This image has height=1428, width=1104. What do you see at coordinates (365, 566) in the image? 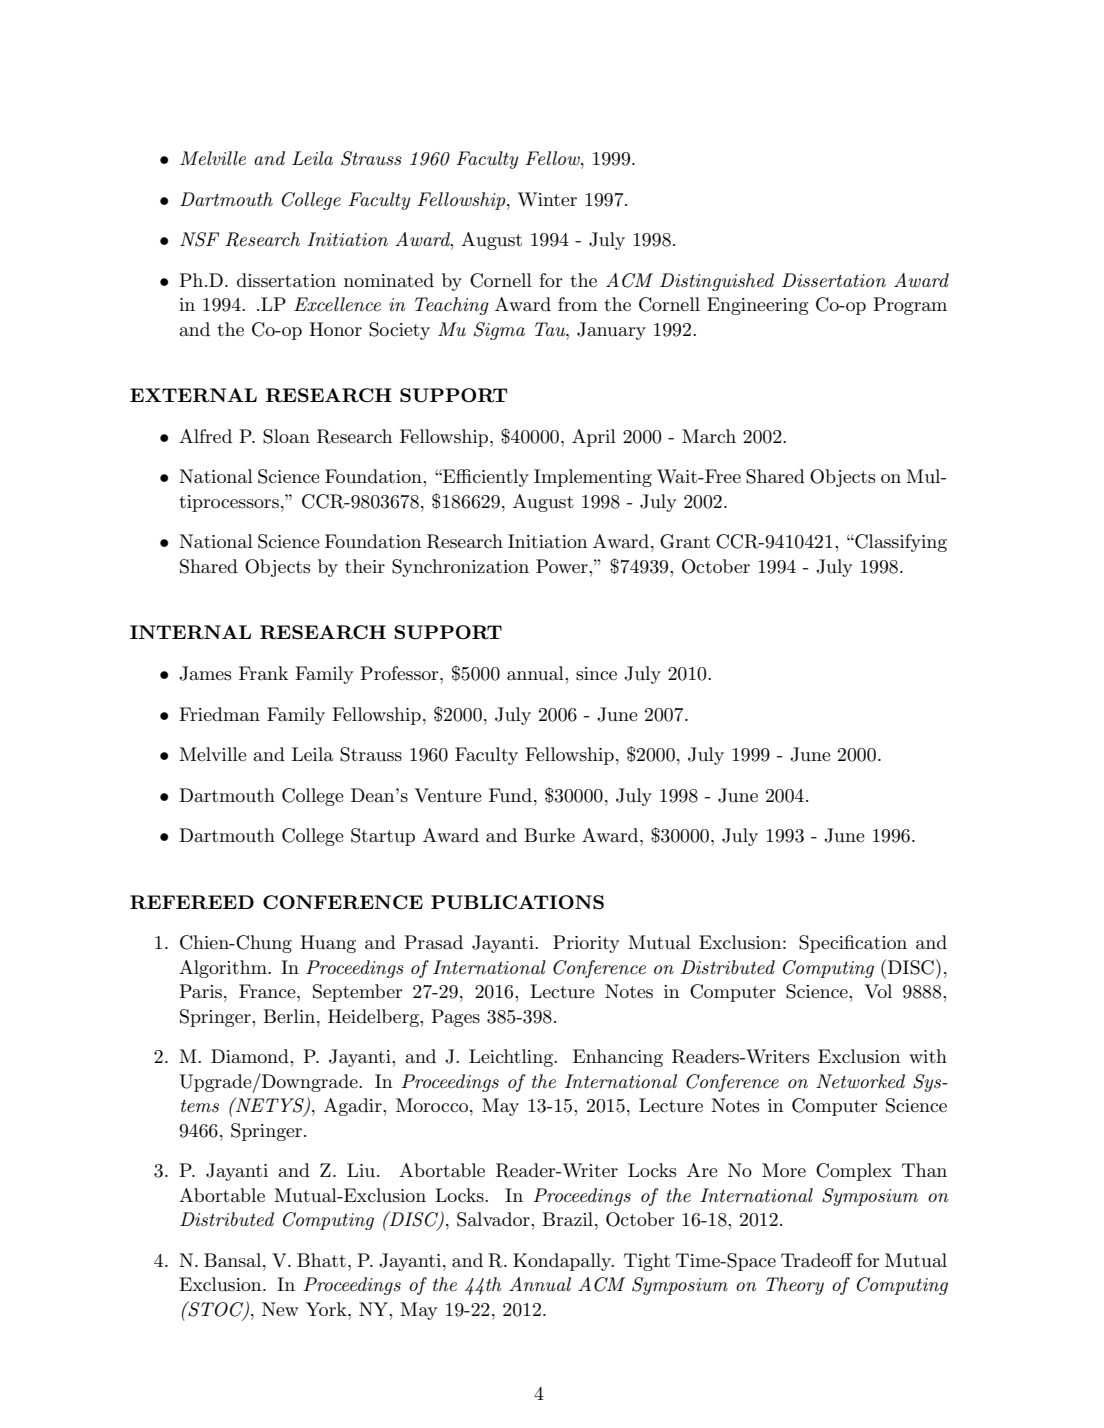
I see `their` at bounding box center [365, 566].
